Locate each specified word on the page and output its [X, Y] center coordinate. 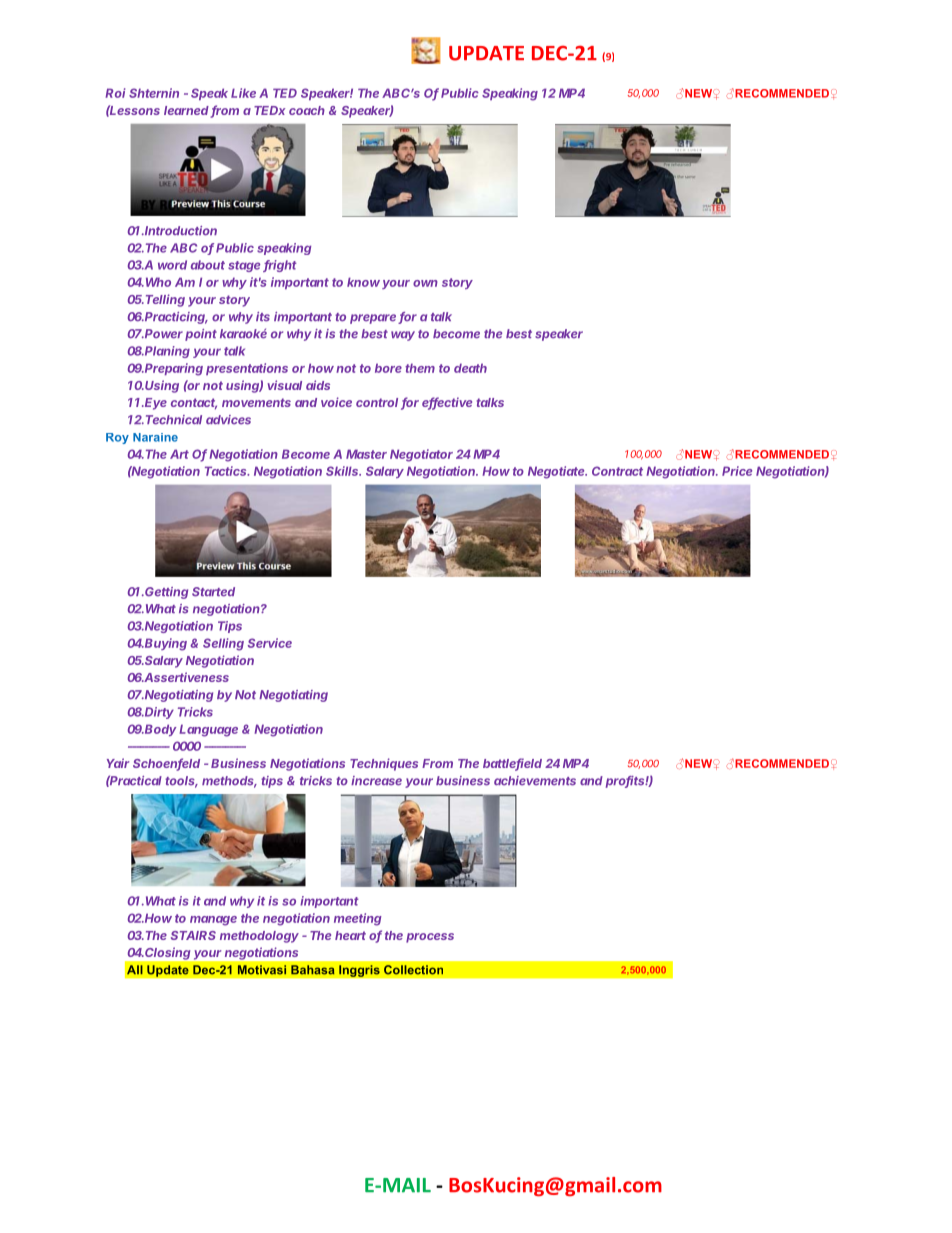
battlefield [512, 764]
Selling [223, 644]
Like [243, 93]
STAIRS [193, 935]
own [425, 283]
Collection [413, 970]
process [430, 938]
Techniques [384, 764]
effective [447, 403]
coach [307, 110]
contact [194, 404]
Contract [617, 471]
